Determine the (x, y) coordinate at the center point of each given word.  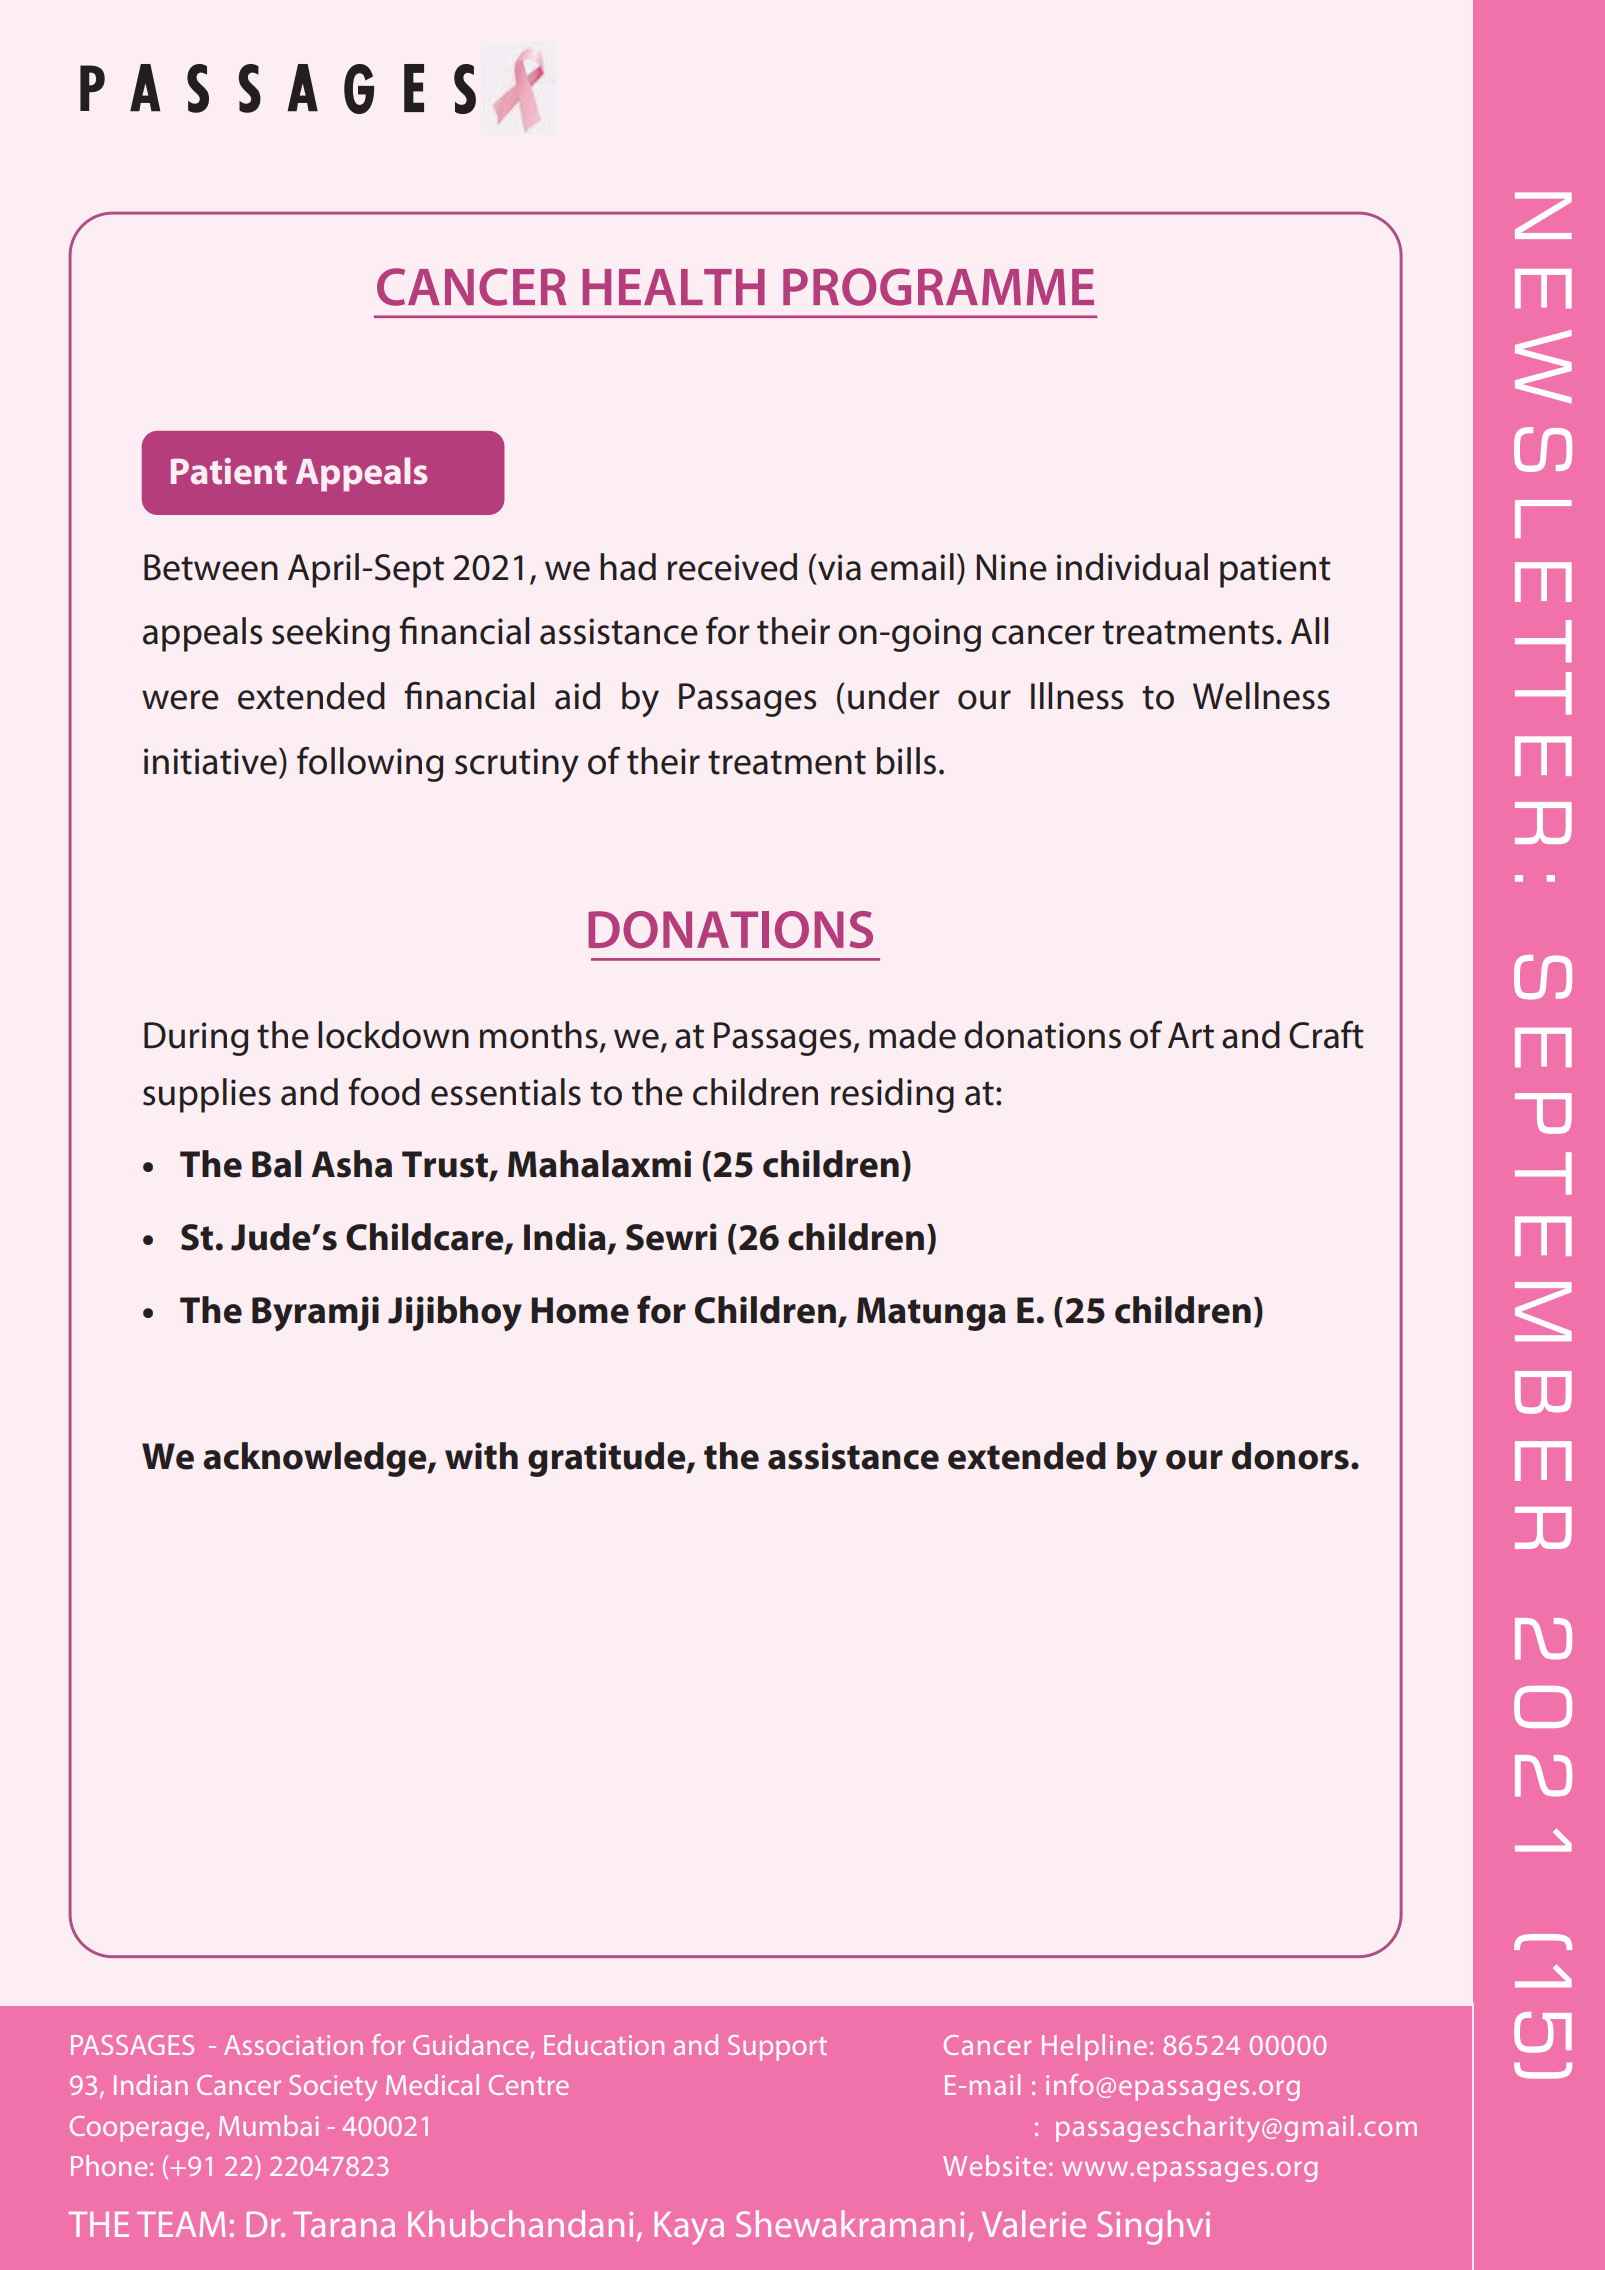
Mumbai (268, 2125)
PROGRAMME (938, 287)
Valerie (1034, 2223)
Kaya (689, 2228)
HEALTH (674, 287)
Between (211, 567)
